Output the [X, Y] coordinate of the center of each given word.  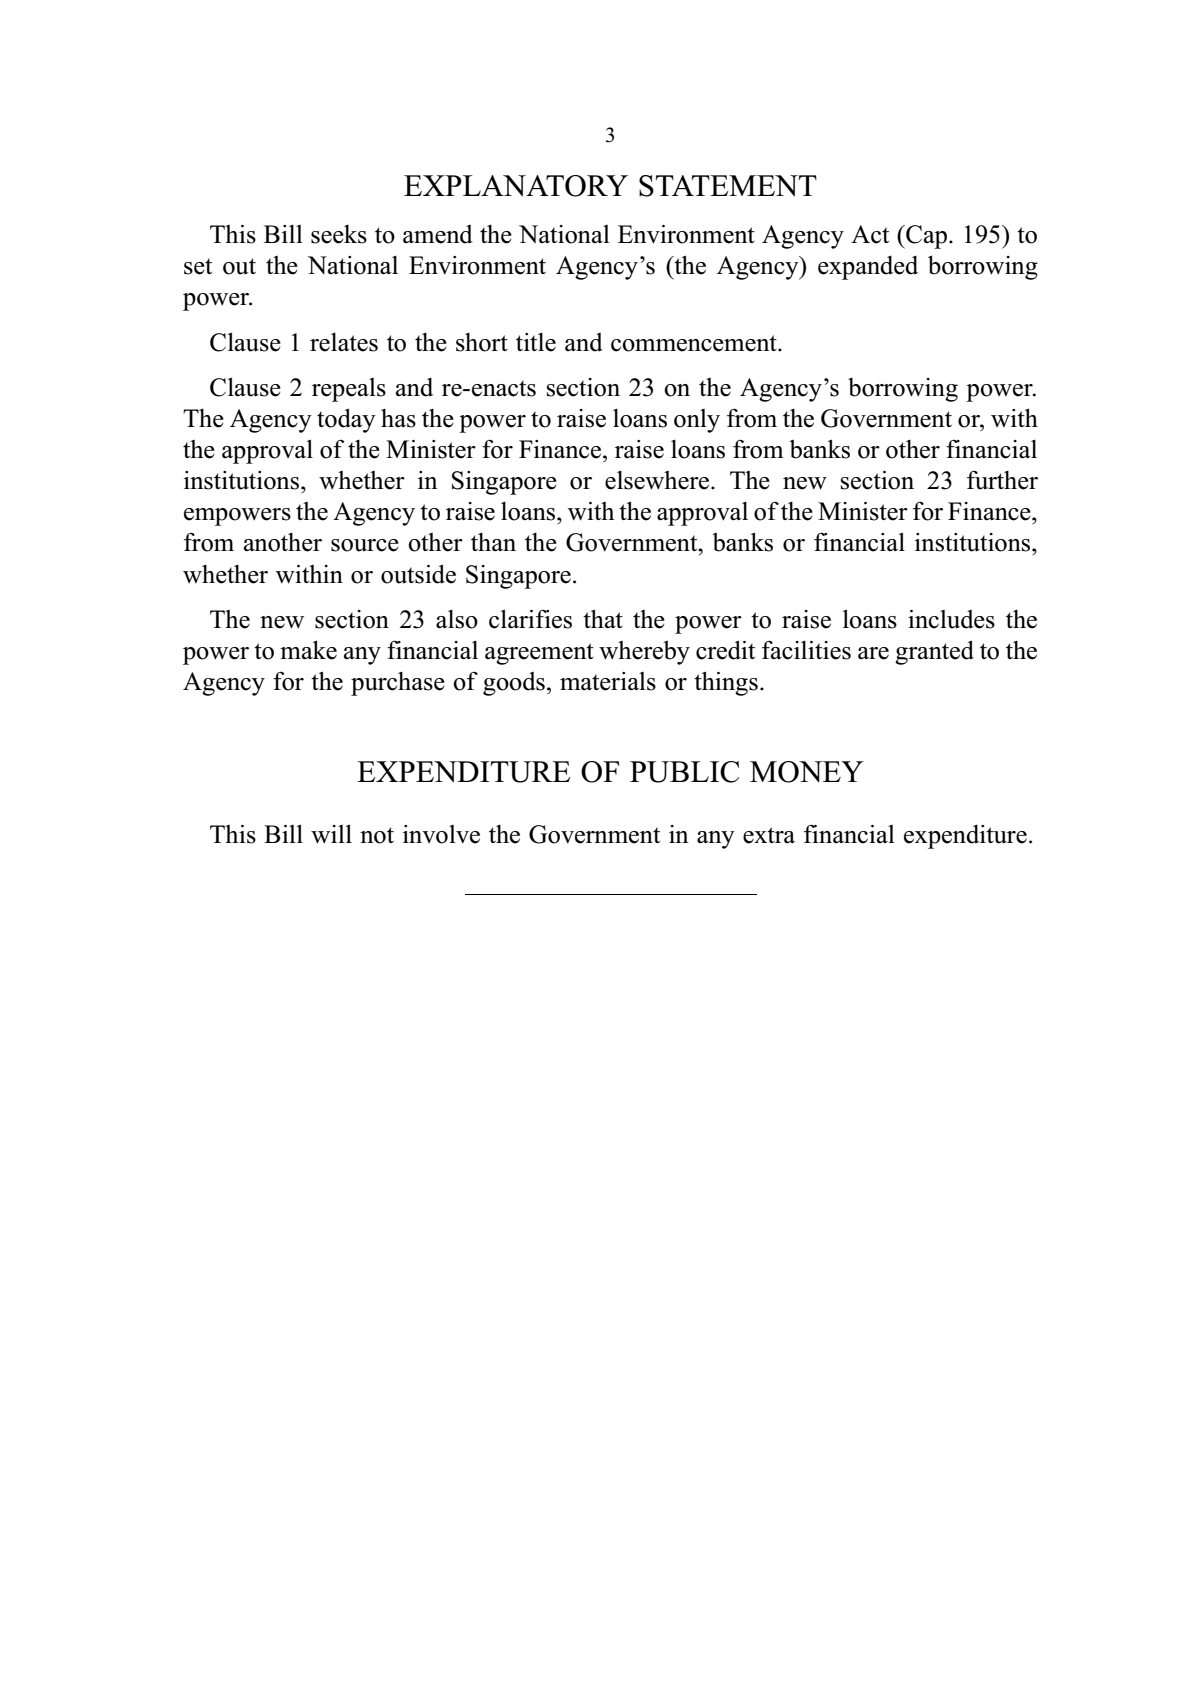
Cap [925, 237]
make [308, 650]
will [331, 834]
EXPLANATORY [516, 186]
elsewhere [658, 480]
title [536, 342]
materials [608, 681]
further [1002, 480]
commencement [695, 343]
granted [934, 652]
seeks [339, 234]
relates [344, 342]
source [365, 545]
